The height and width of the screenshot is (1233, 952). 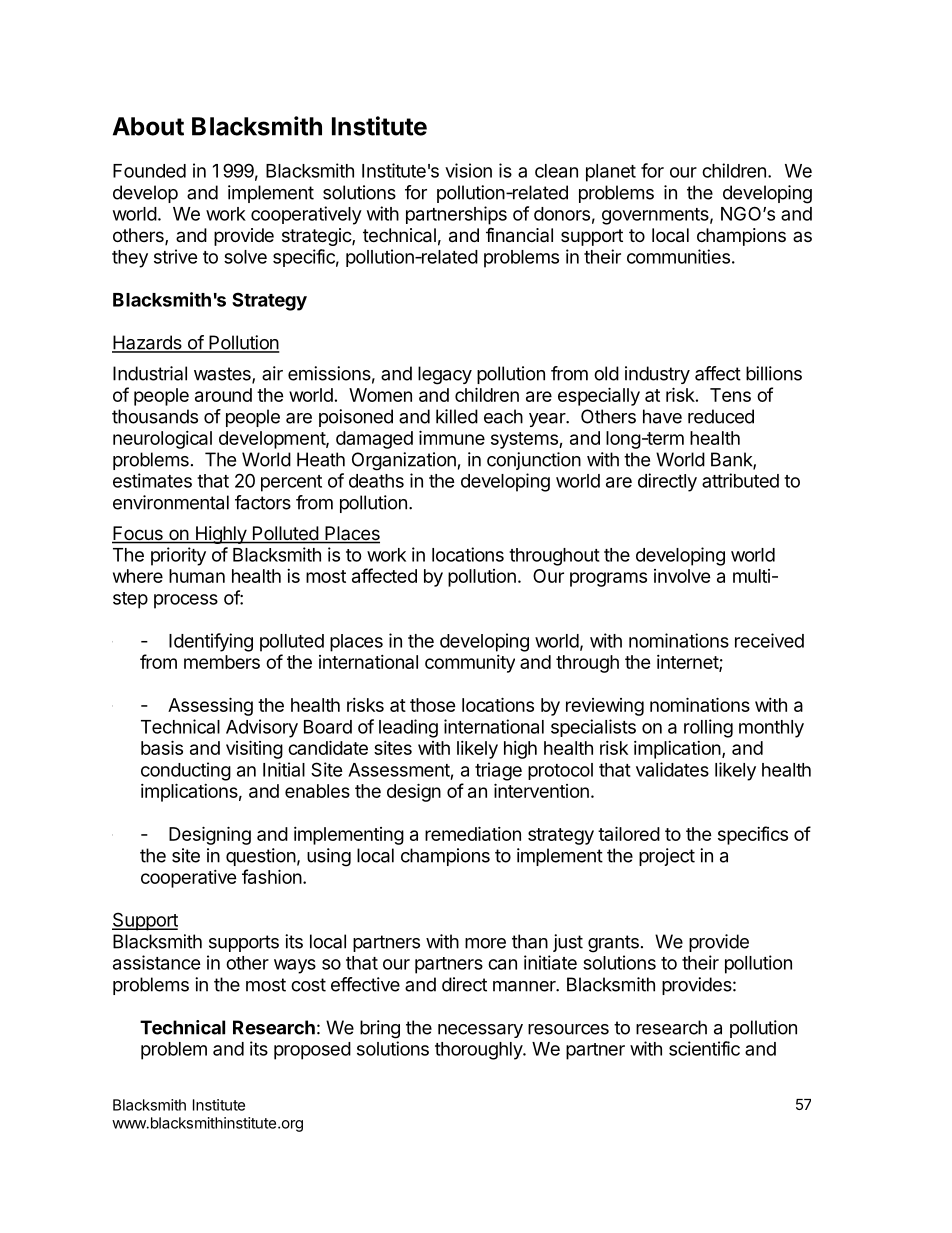 What do you see at coordinates (480, 1031) in the screenshot?
I see `necessary` at bounding box center [480, 1031].
